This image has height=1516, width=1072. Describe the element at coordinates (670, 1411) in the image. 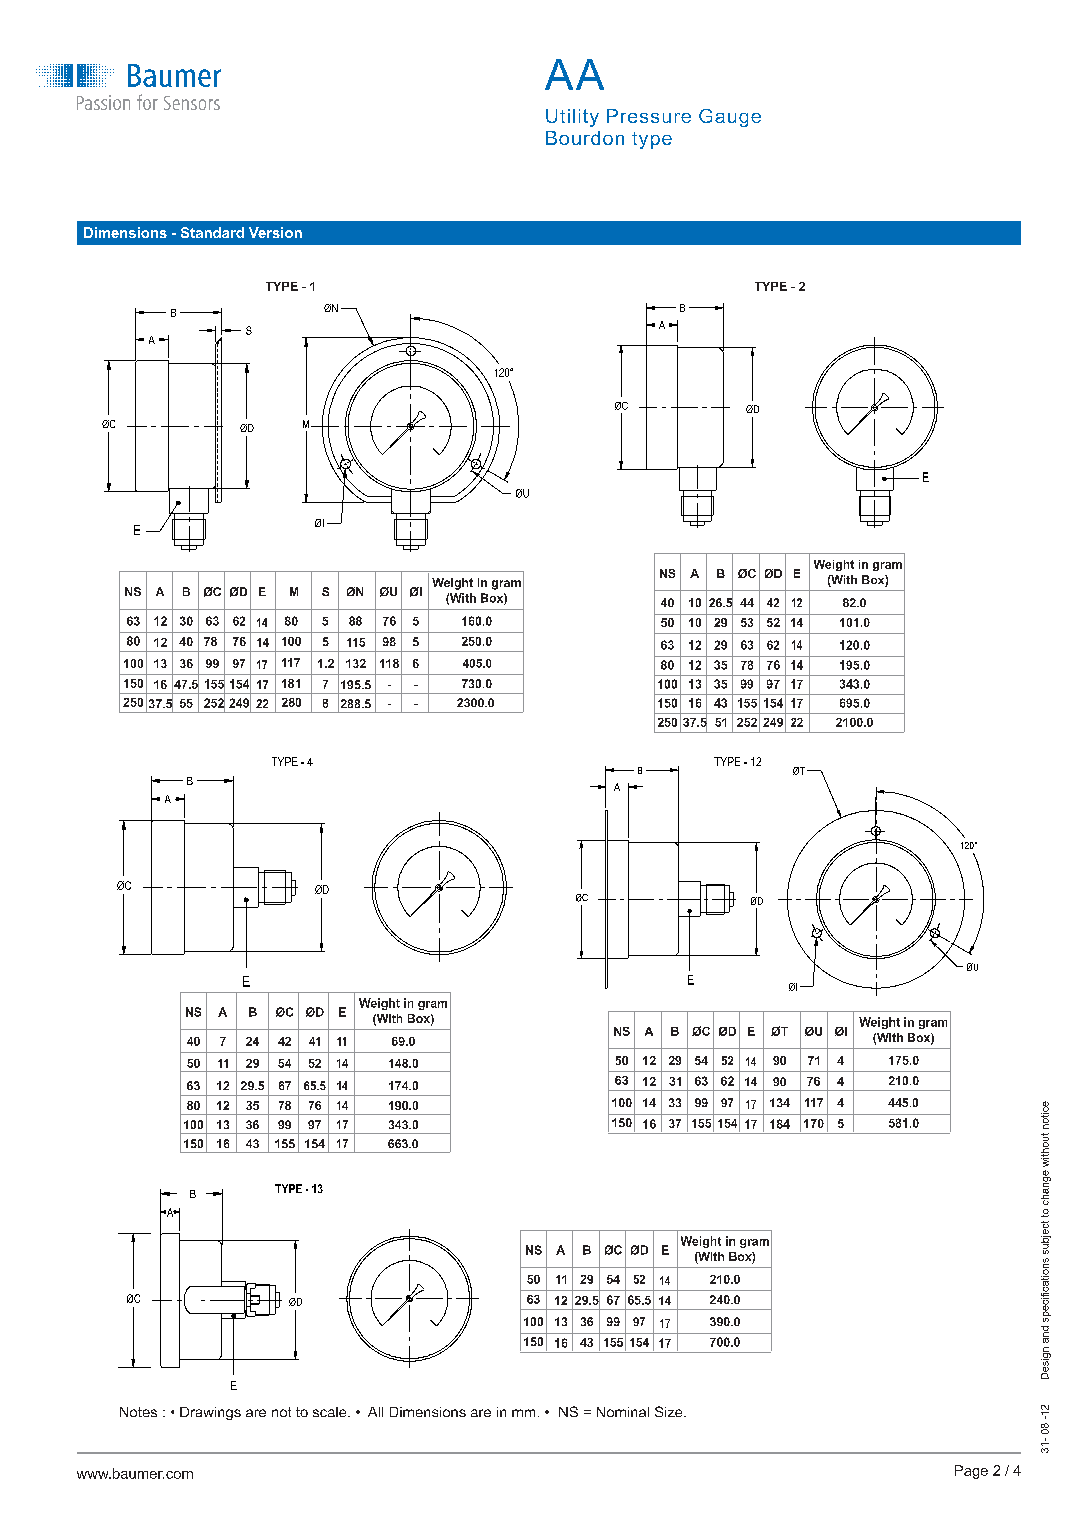

I see `Size` at that location.
